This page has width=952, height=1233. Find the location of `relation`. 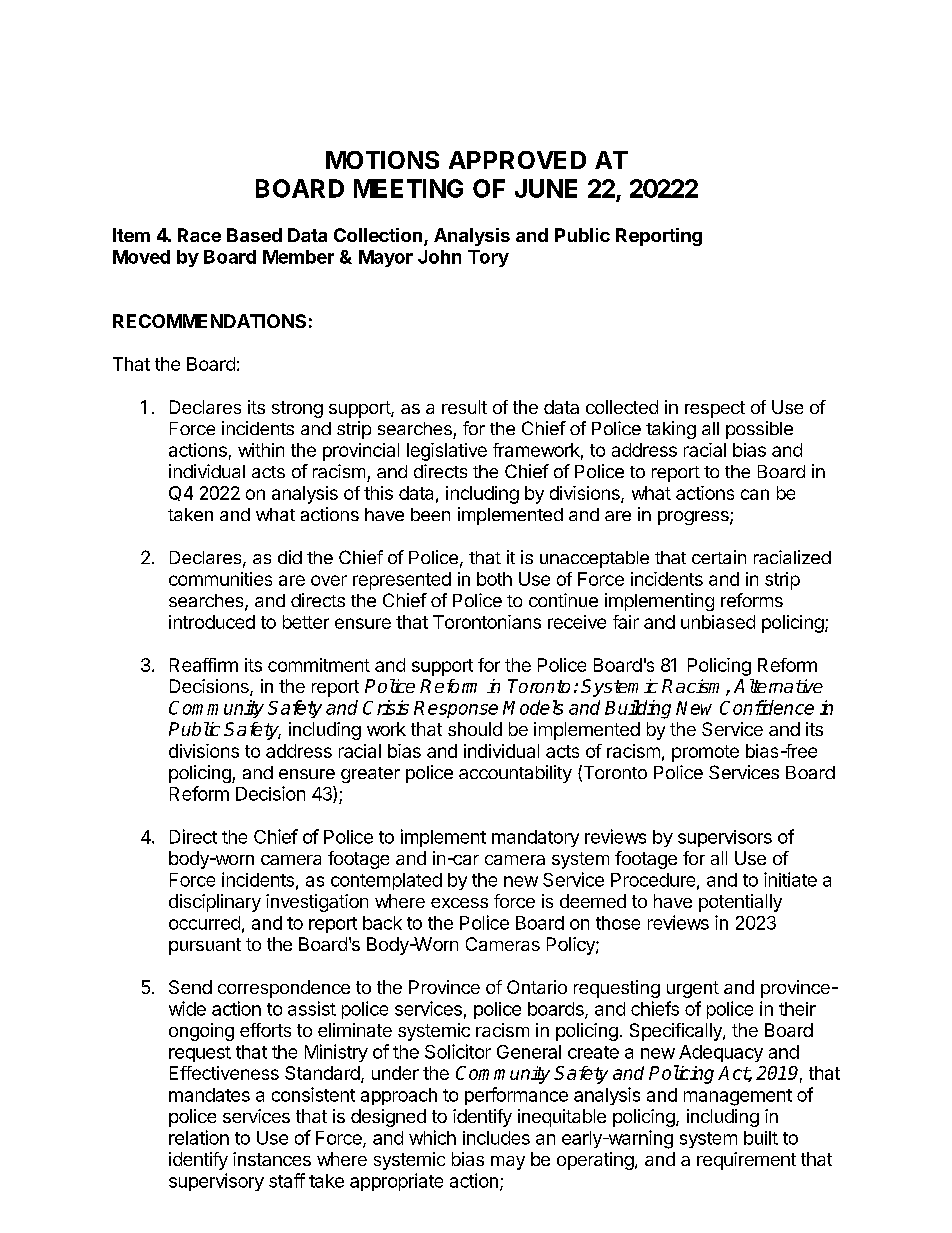

relation is located at coordinates (199, 1137).
